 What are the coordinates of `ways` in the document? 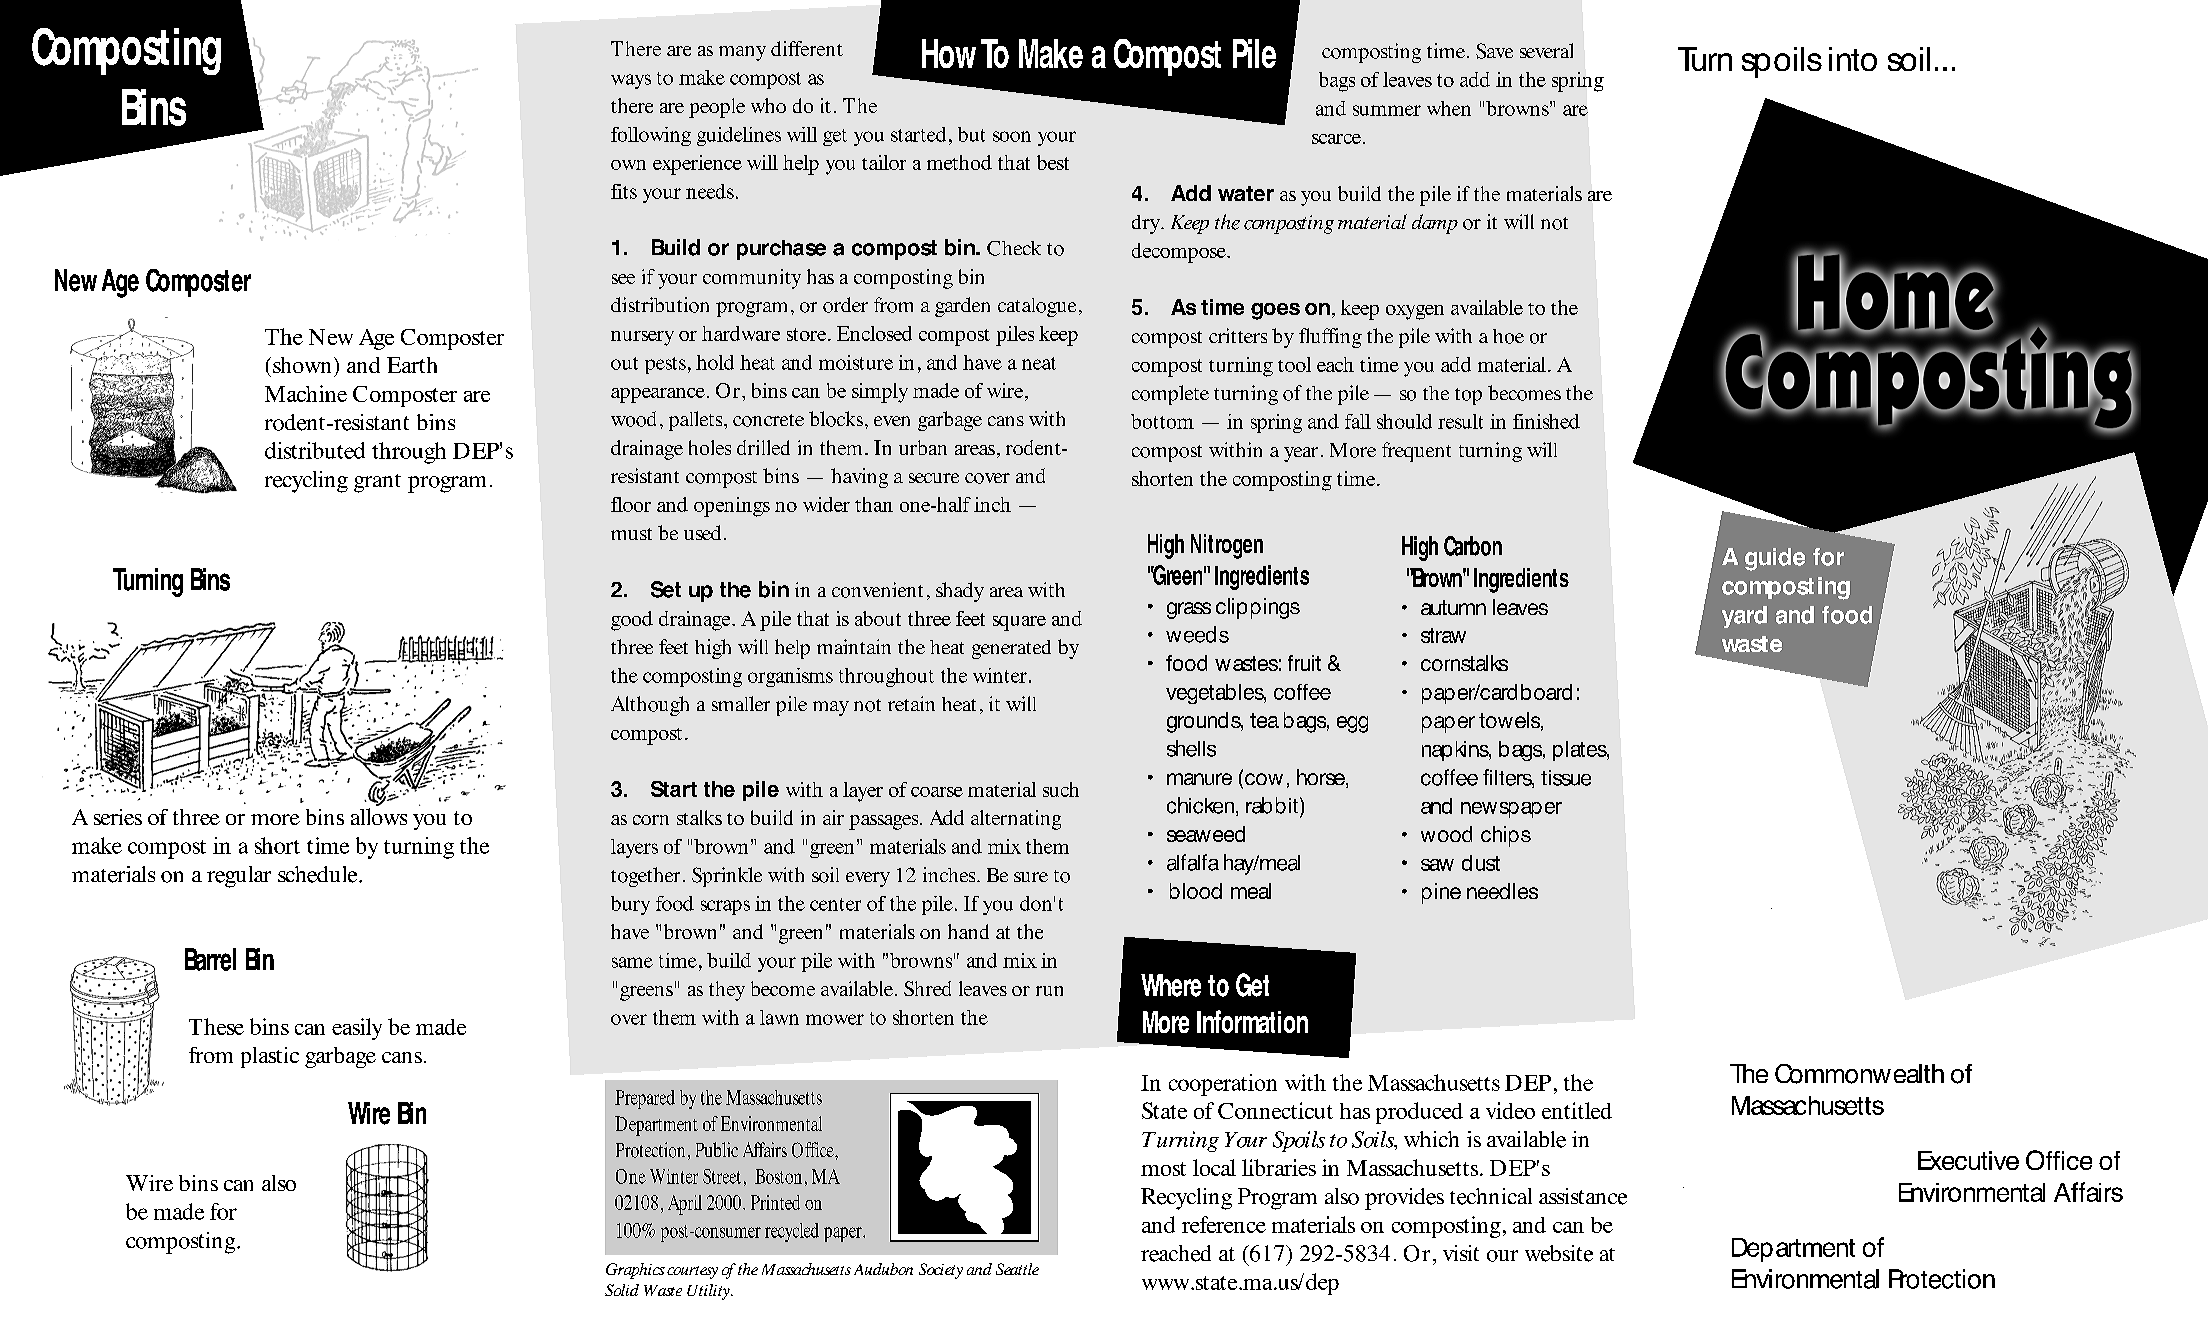 It's located at (631, 81).
